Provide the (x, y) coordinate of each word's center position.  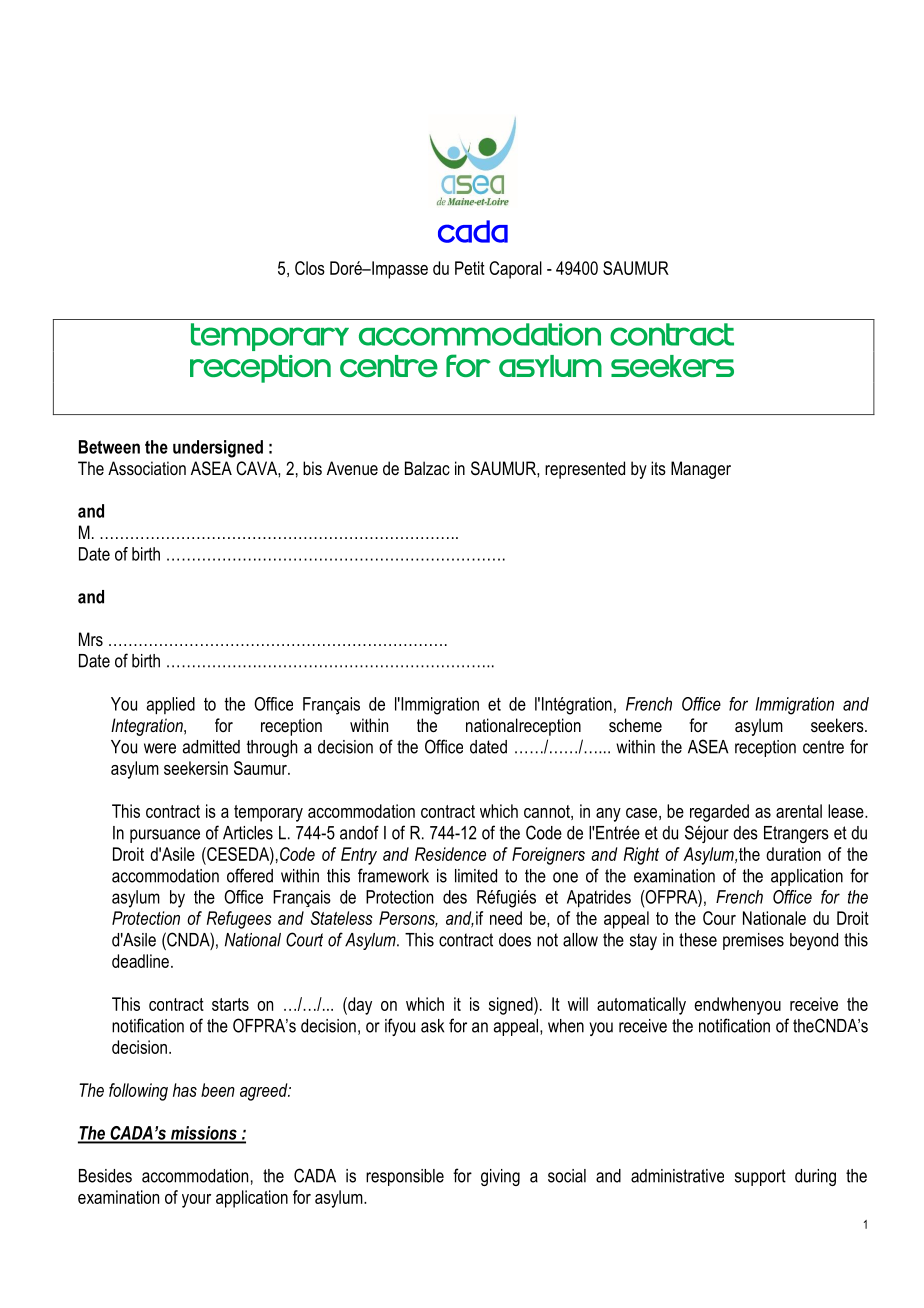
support (760, 1177)
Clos (310, 268)
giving (500, 1177)
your (196, 1201)
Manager (701, 470)
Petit (470, 268)
